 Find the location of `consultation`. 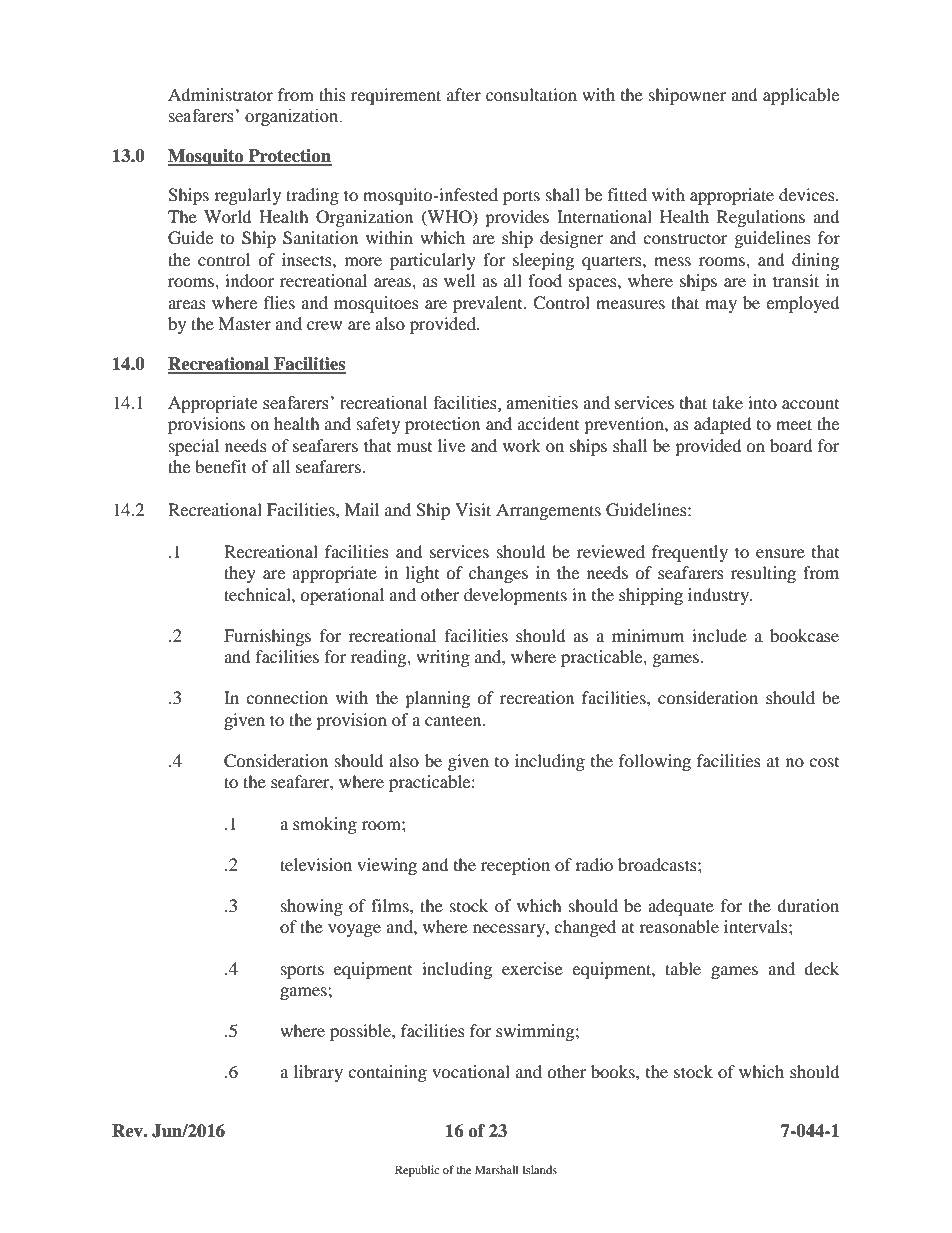

consultation is located at coordinates (531, 94).
